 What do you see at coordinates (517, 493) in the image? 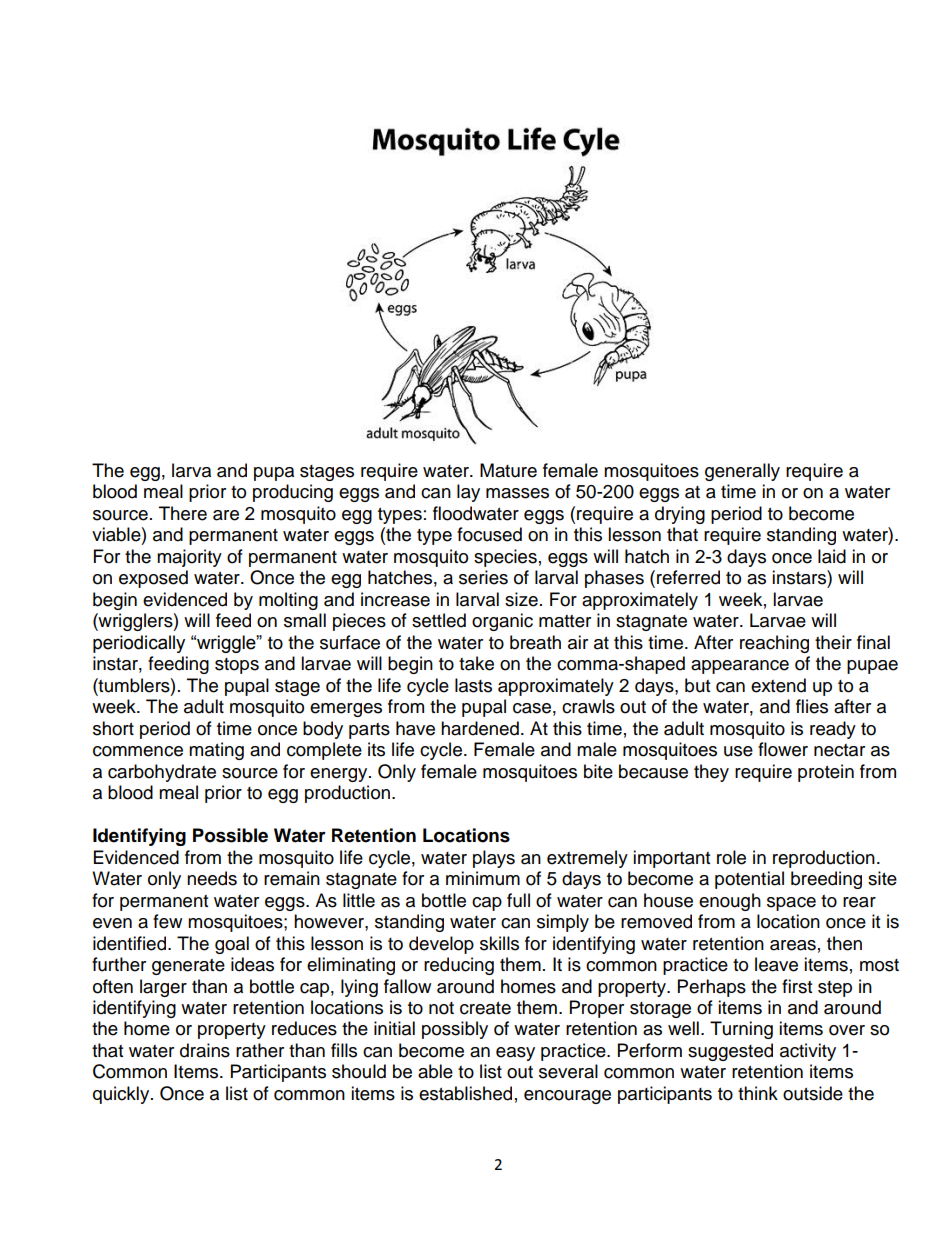
I see `masses` at bounding box center [517, 493].
